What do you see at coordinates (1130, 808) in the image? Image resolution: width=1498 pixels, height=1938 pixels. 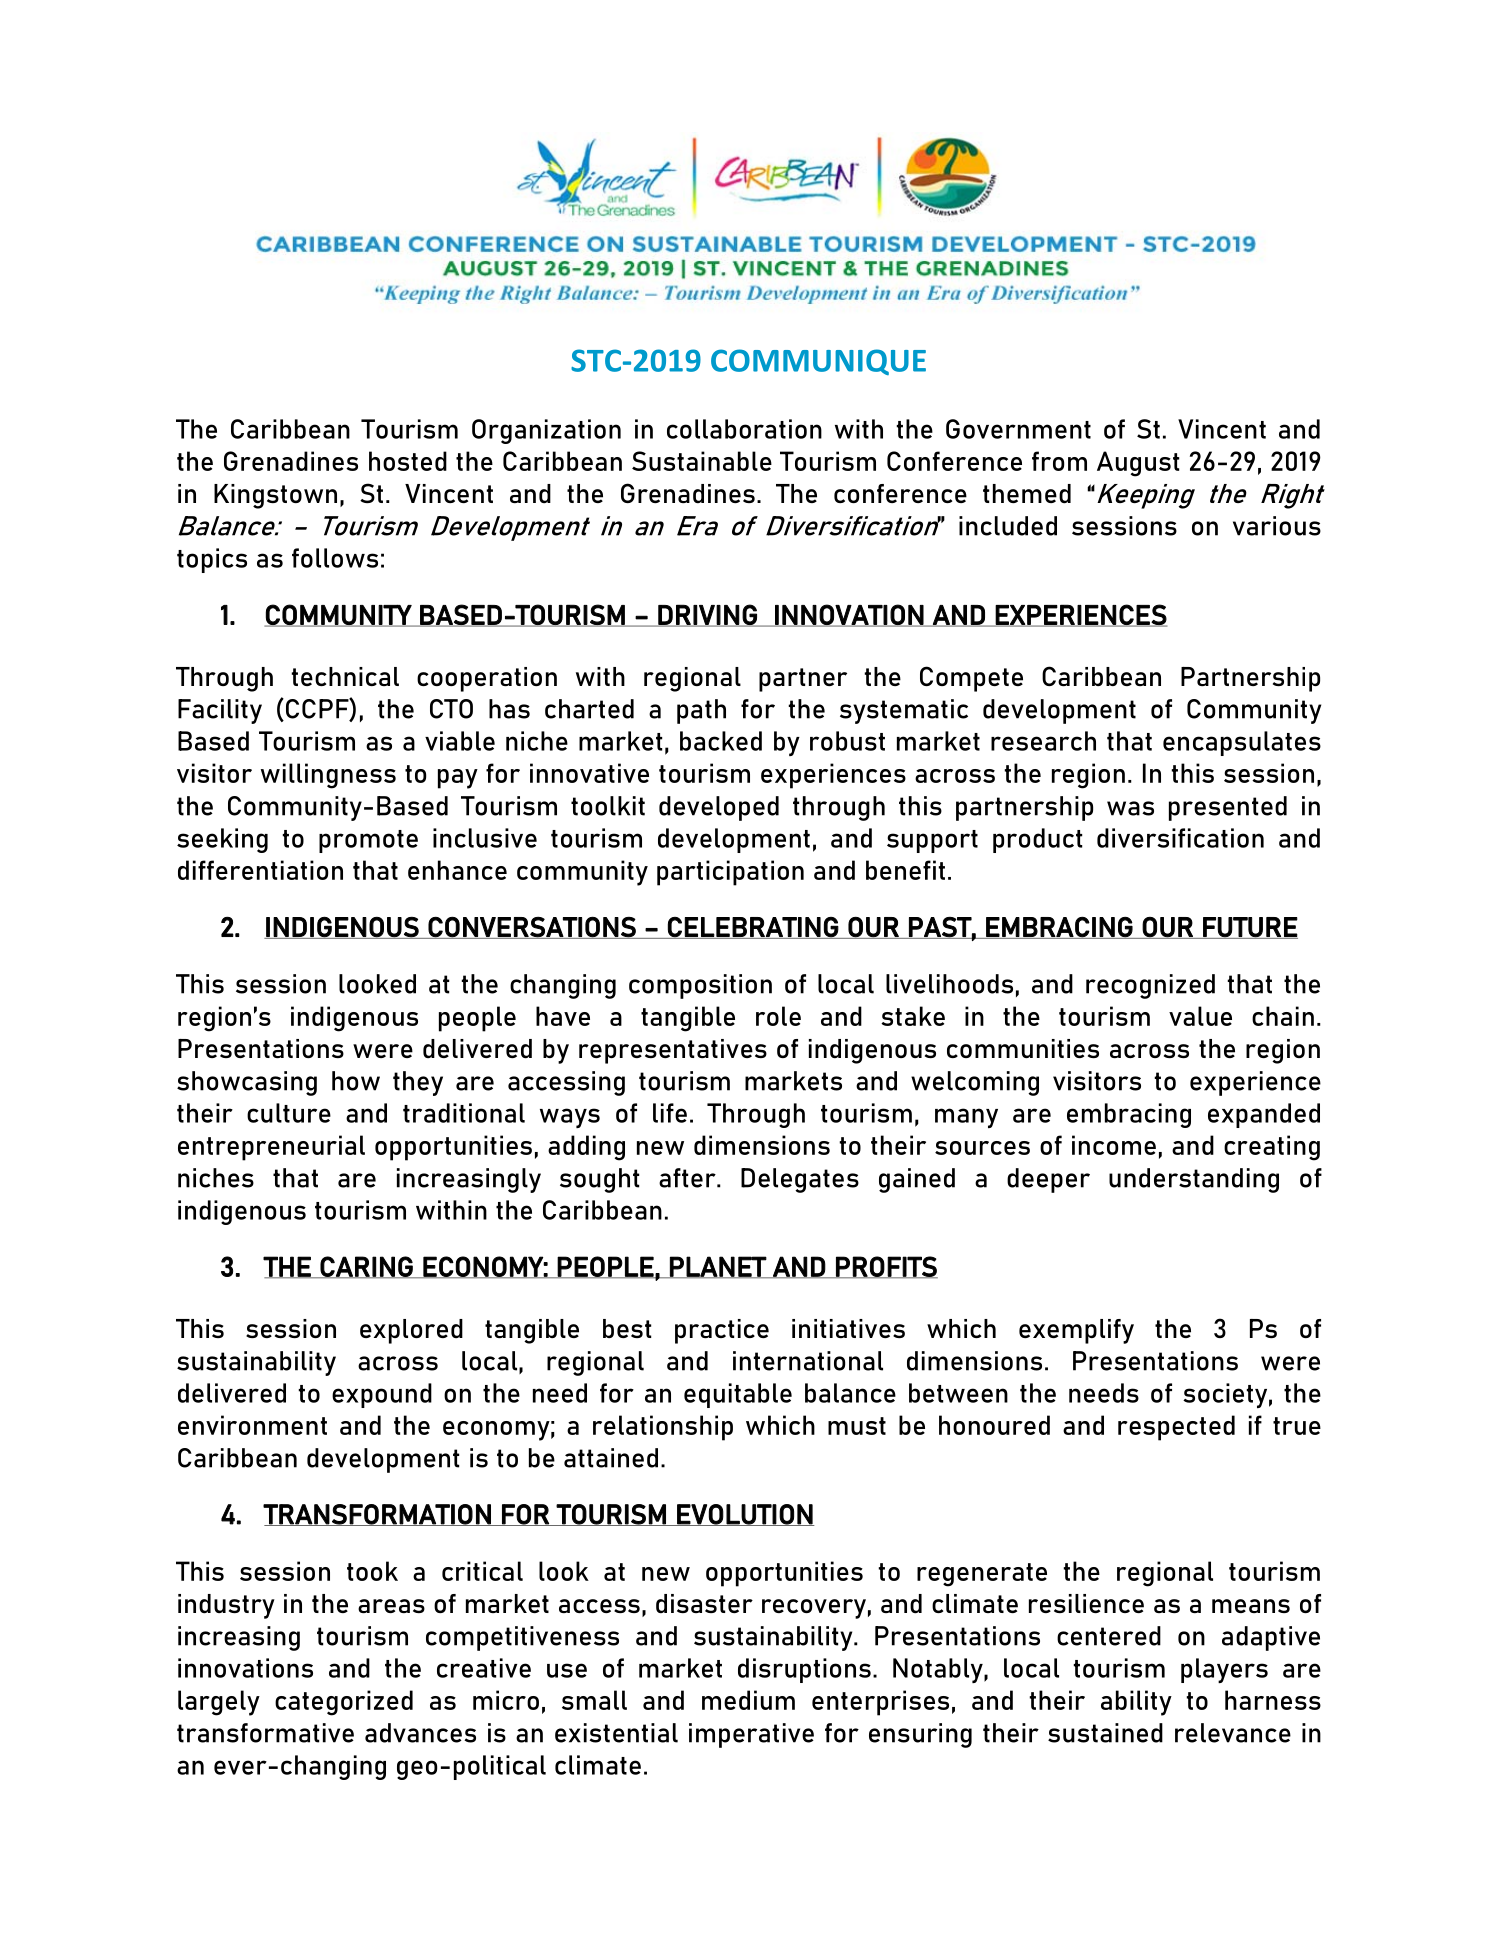 I see `was` at bounding box center [1130, 808].
